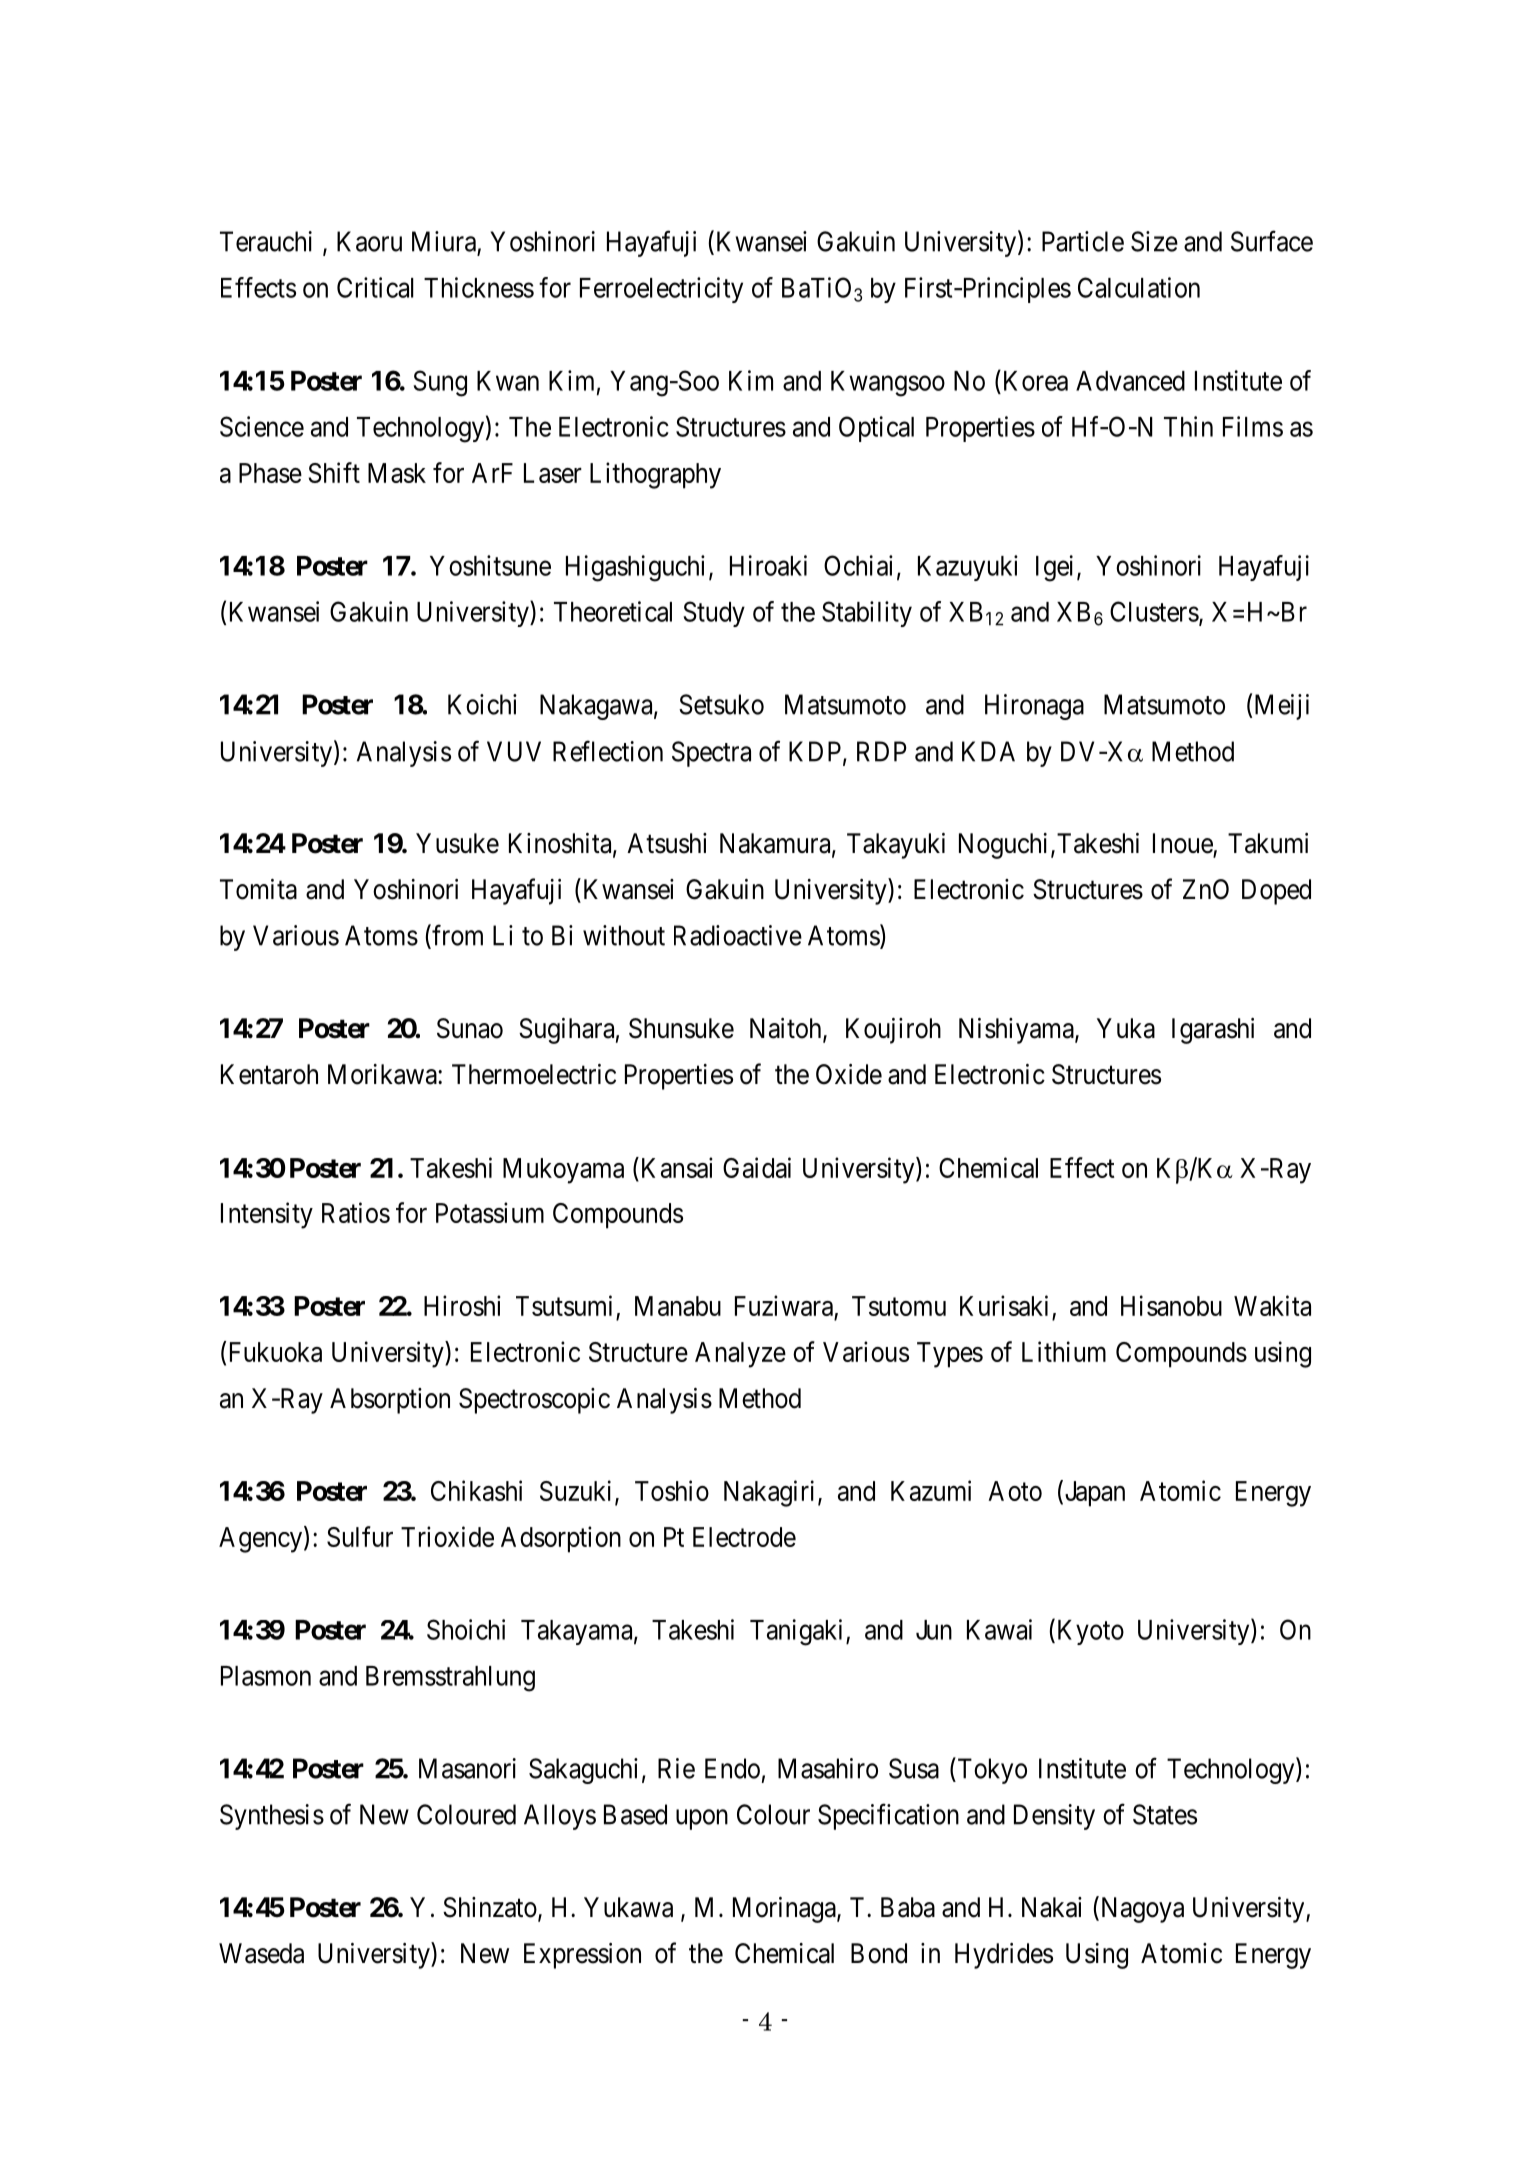 This page has height=2164, width=1530. What do you see at coordinates (702, 1819) in the page?
I see `upon` at bounding box center [702, 1819].
